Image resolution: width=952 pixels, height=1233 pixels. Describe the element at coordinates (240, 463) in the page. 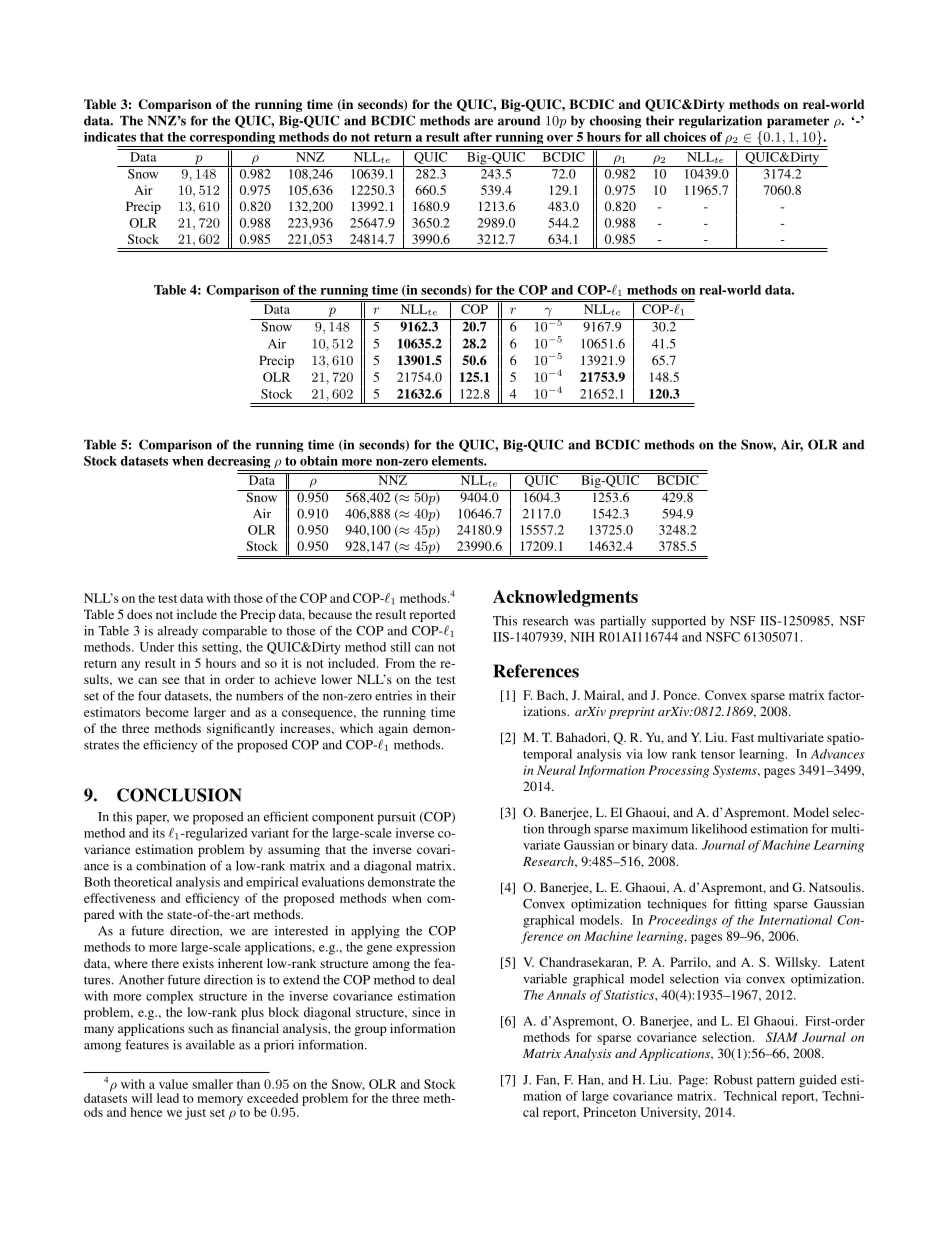

I see `decreasing` at that location.
